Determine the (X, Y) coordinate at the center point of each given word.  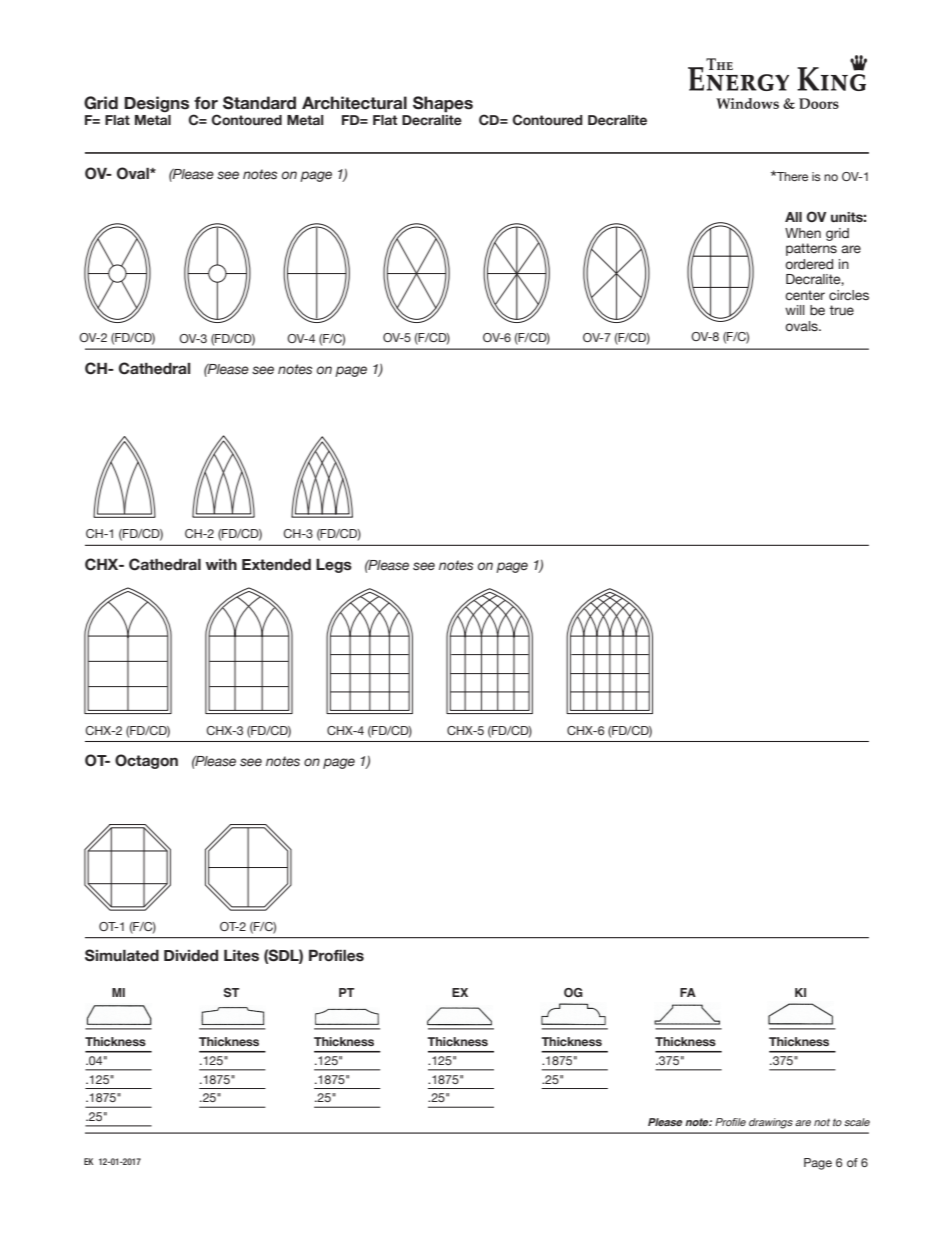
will (795, 310)
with (221, 564)
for (206, 103)
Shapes (443, 104)
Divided (191, 956)
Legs (334, 566)
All (793, 217)
